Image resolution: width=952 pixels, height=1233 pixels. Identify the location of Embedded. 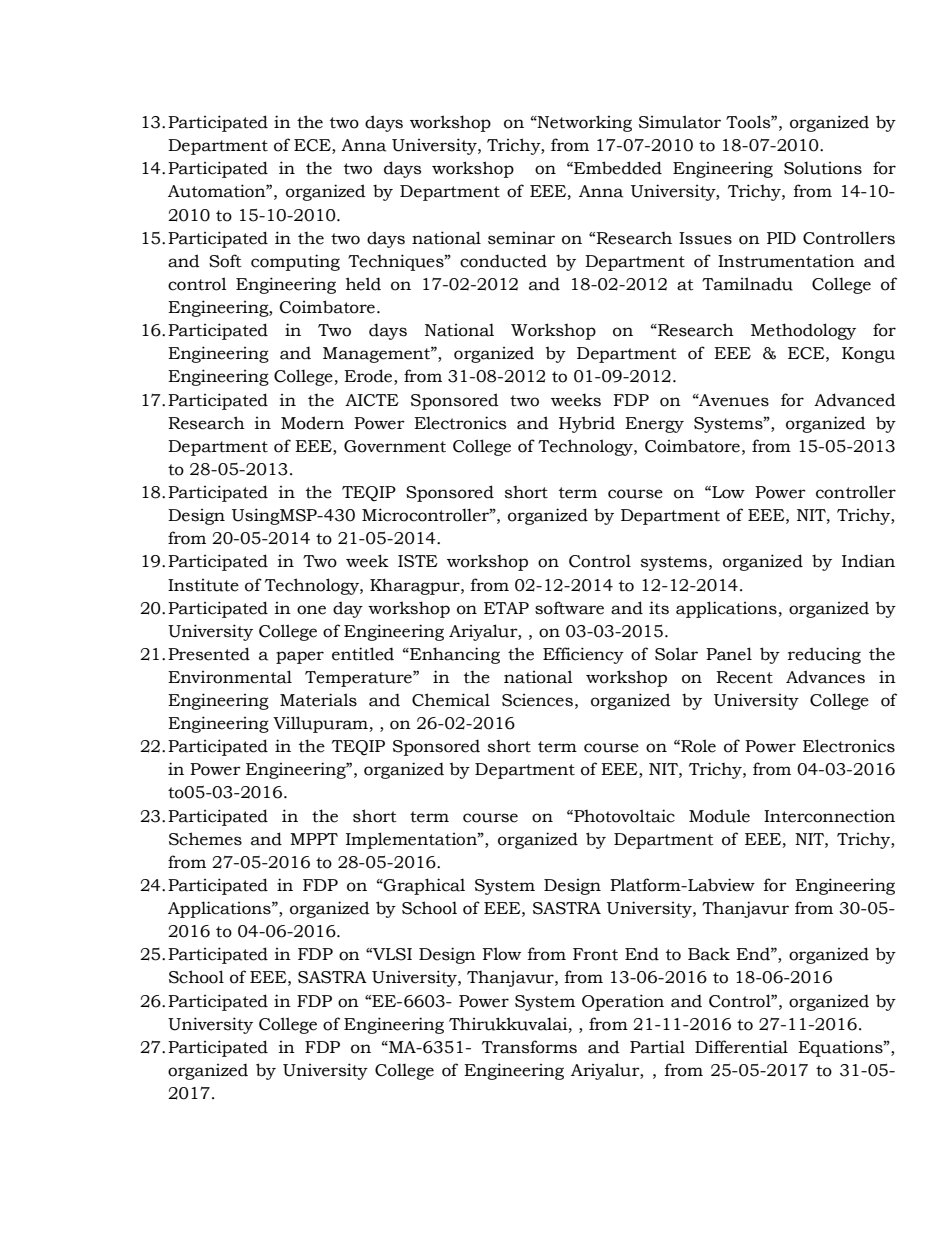
(617, 168).
